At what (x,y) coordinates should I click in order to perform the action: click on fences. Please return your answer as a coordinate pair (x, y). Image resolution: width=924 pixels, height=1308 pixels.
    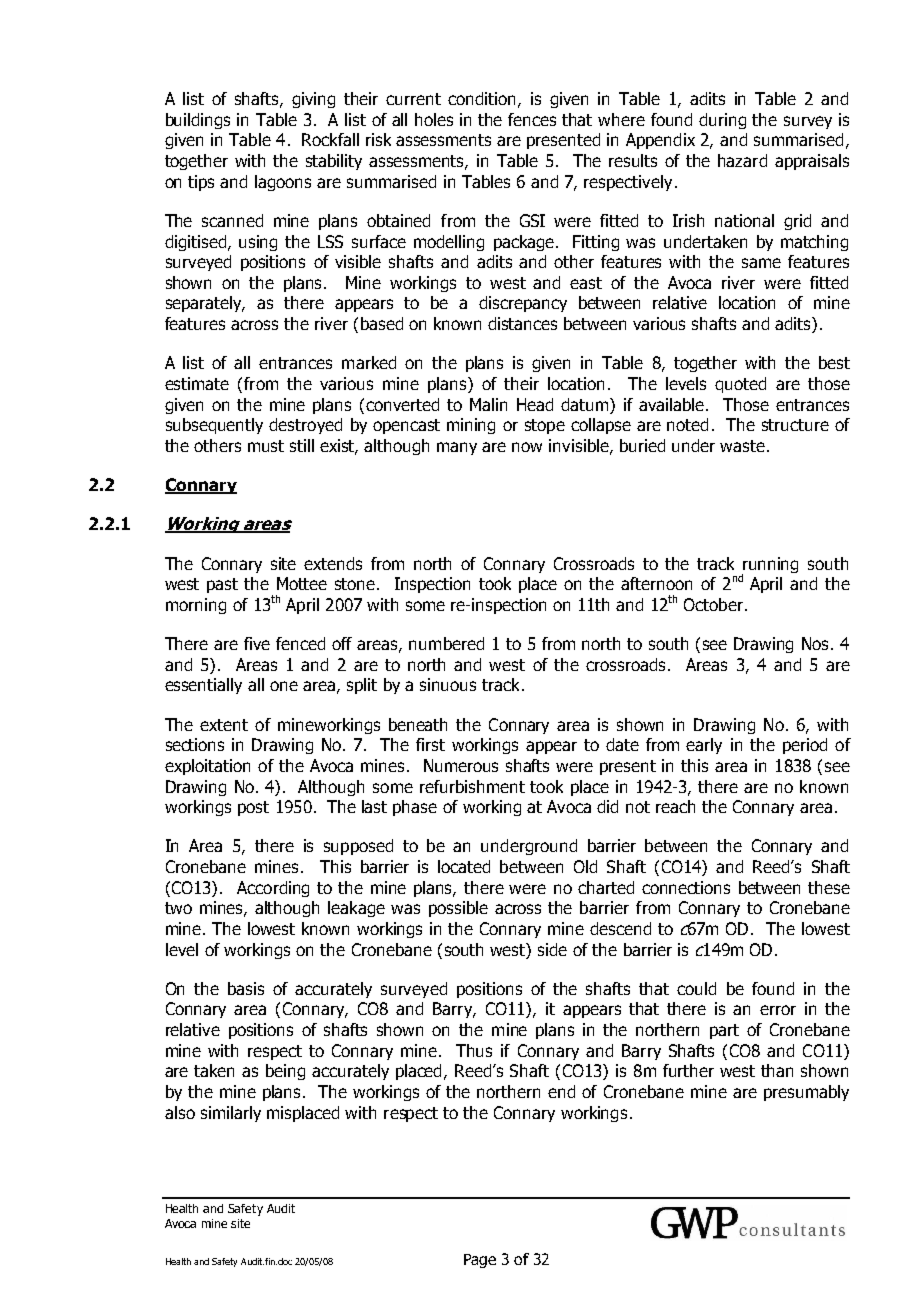
    Looking at the image, I should click on (532, 119).
